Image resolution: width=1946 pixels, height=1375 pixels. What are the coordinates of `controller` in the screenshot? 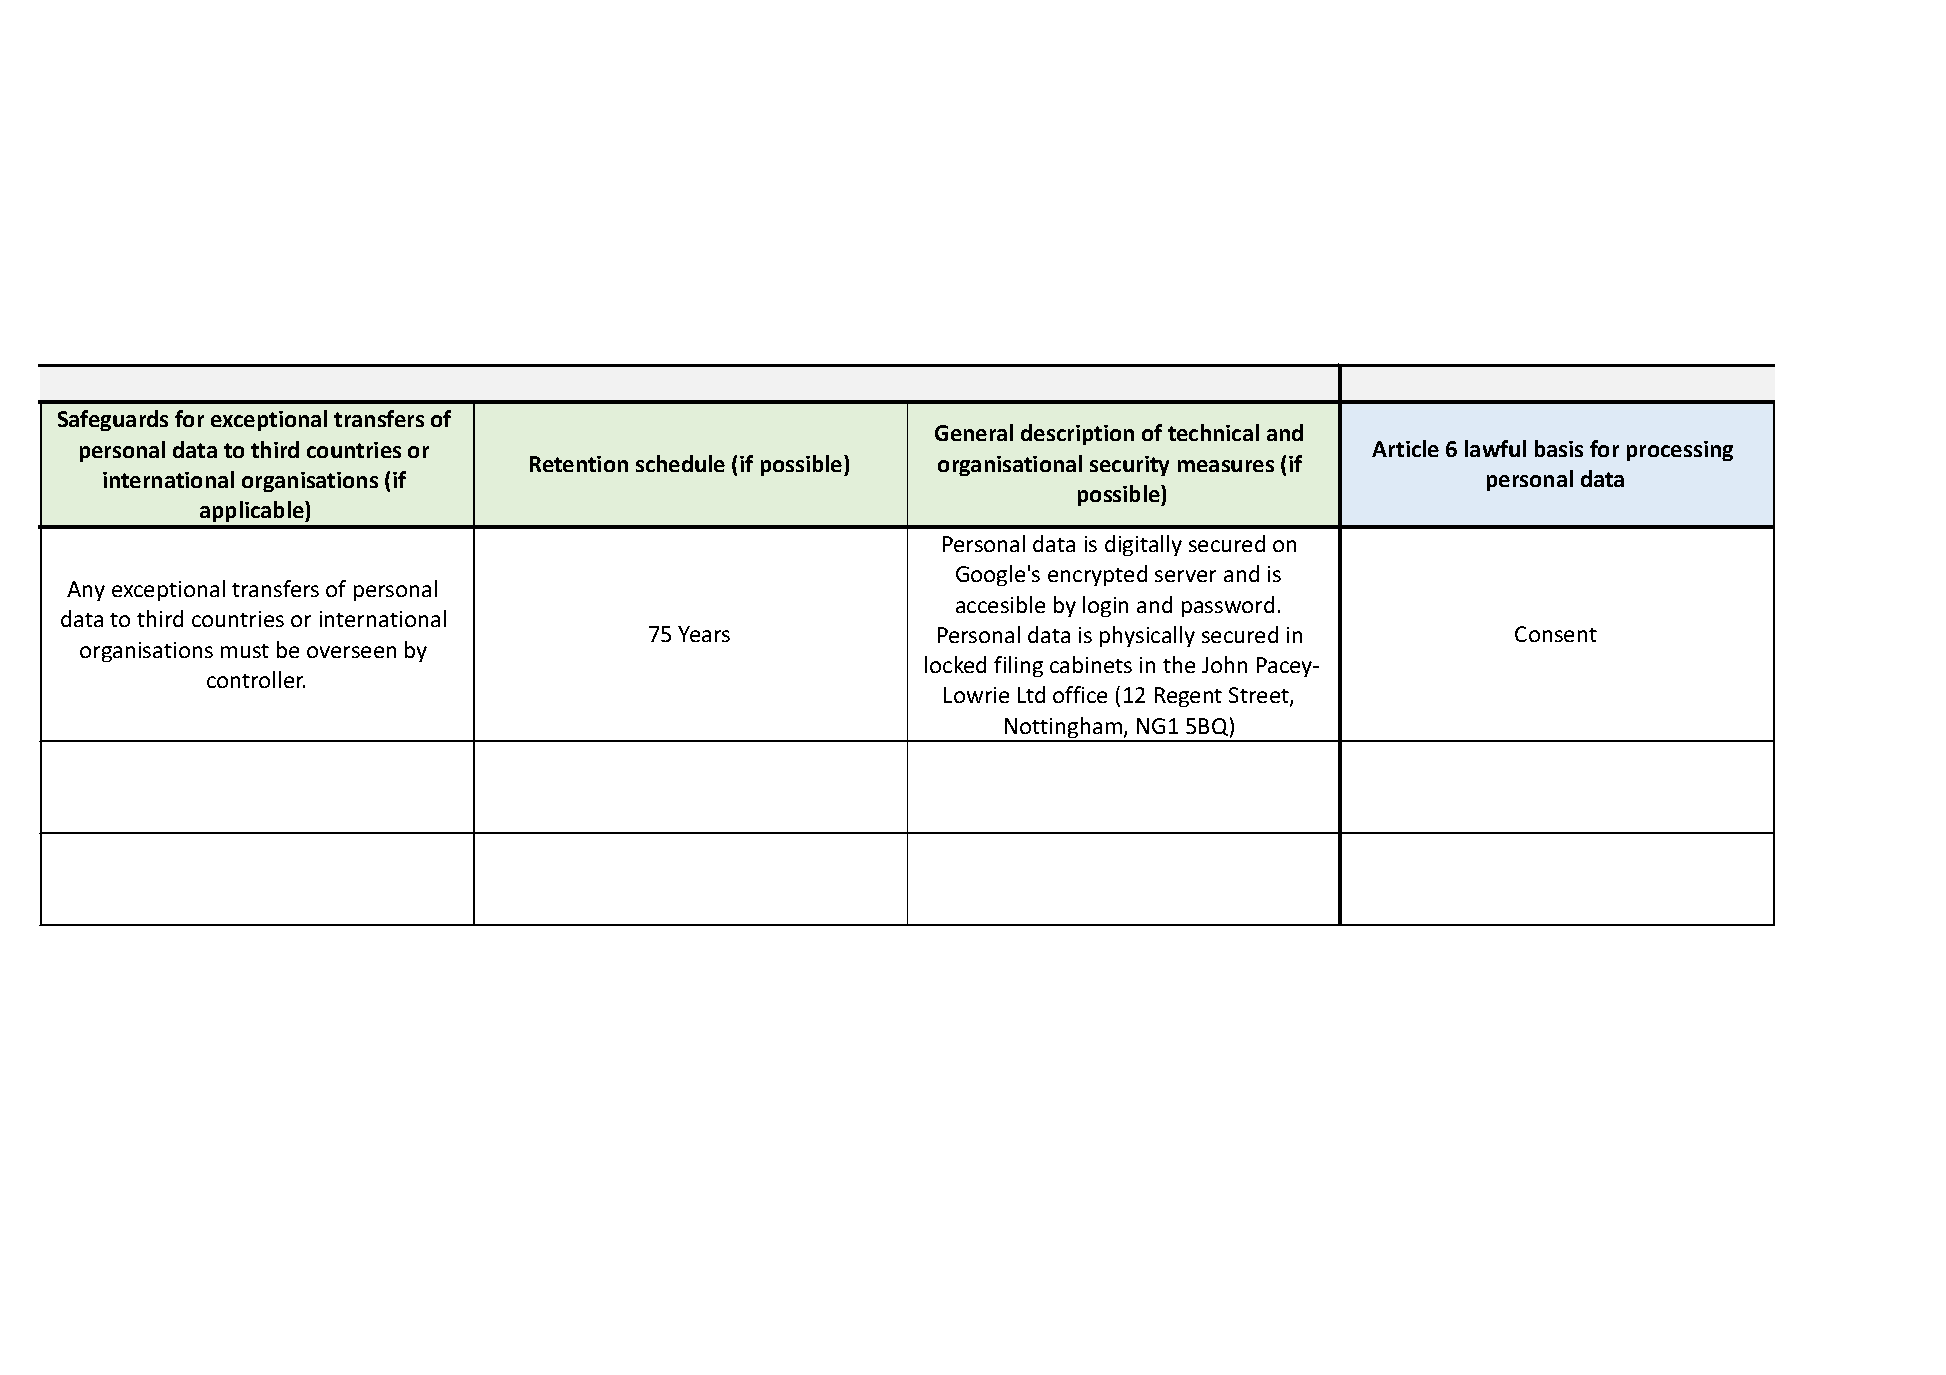 It's located at (256, 679).
